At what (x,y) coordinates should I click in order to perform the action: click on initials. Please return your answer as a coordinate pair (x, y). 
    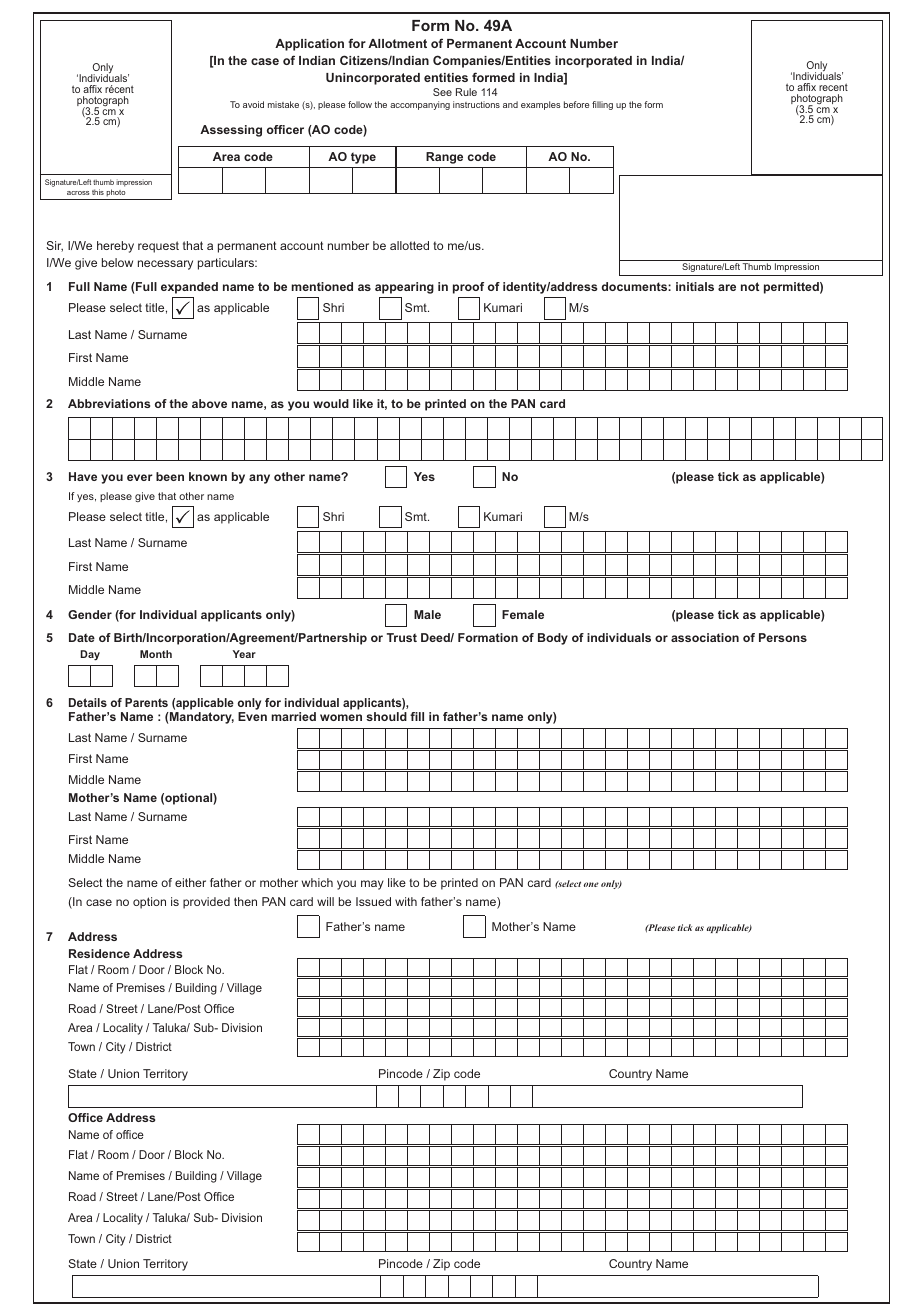
    Looking at the image, I should click on (695, 286).
